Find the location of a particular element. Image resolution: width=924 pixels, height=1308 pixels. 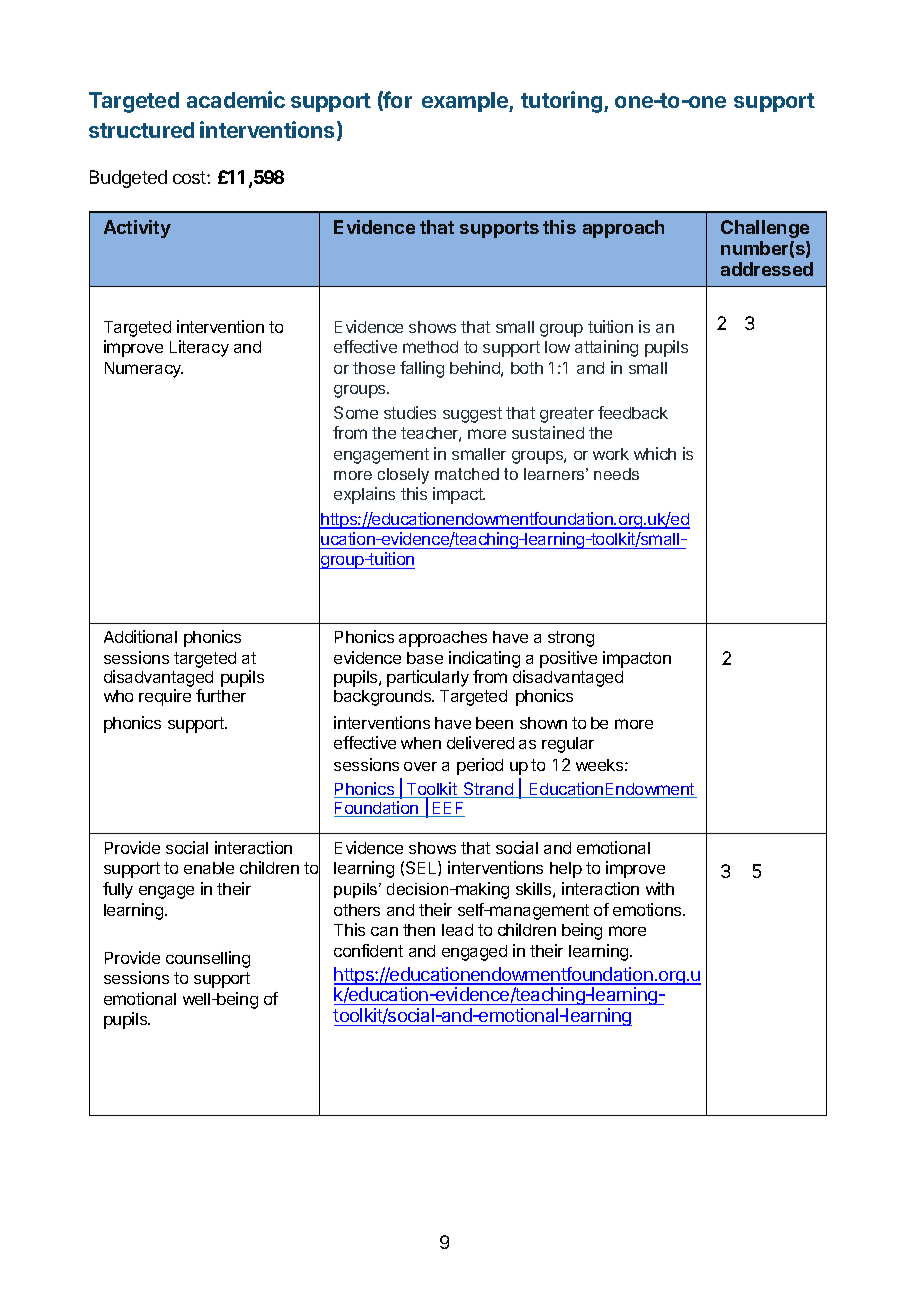

positive is located at coordinates (568, 659).
